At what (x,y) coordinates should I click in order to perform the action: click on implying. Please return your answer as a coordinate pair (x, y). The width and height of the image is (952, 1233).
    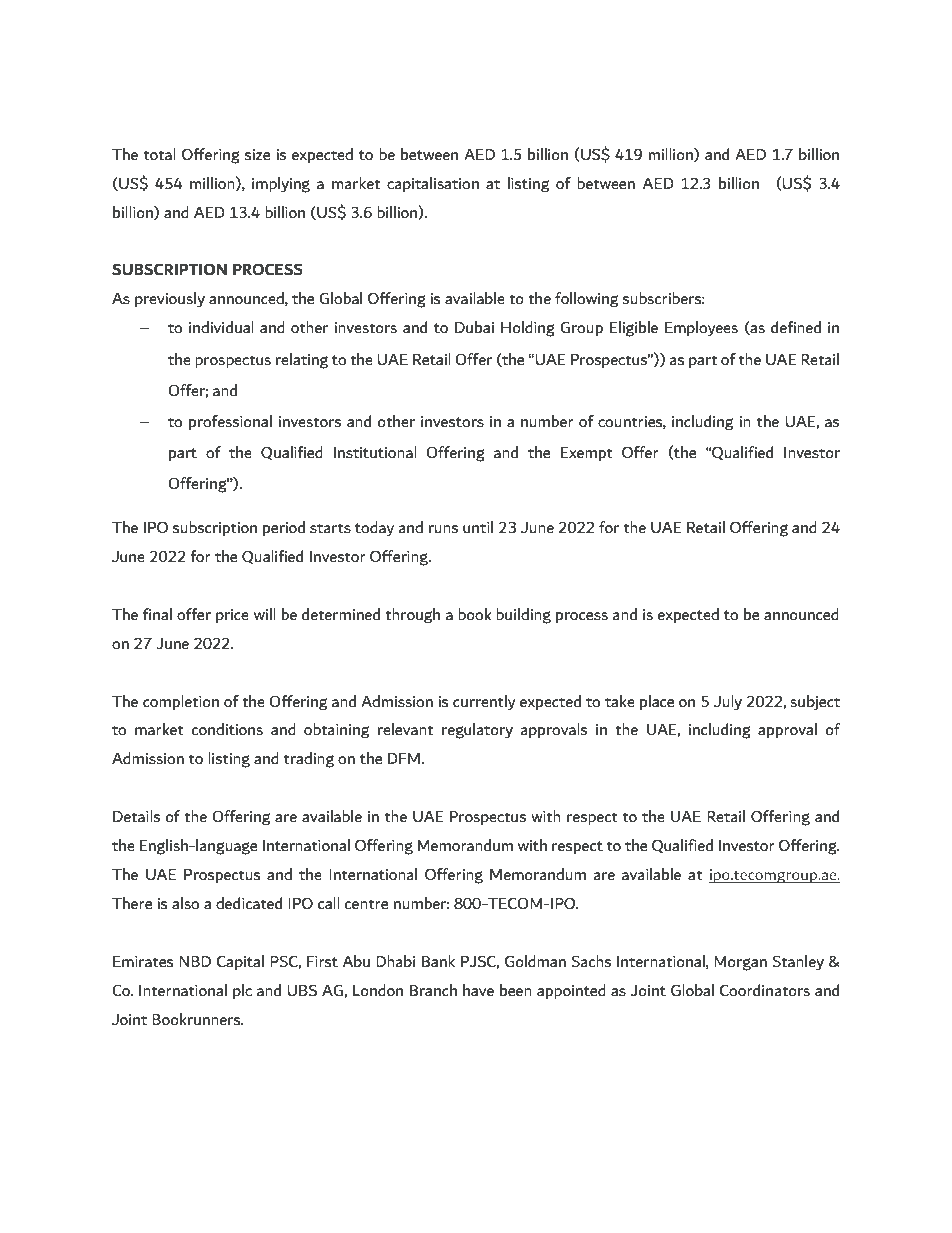
    Looking at the image, I should click on (281, 185).
